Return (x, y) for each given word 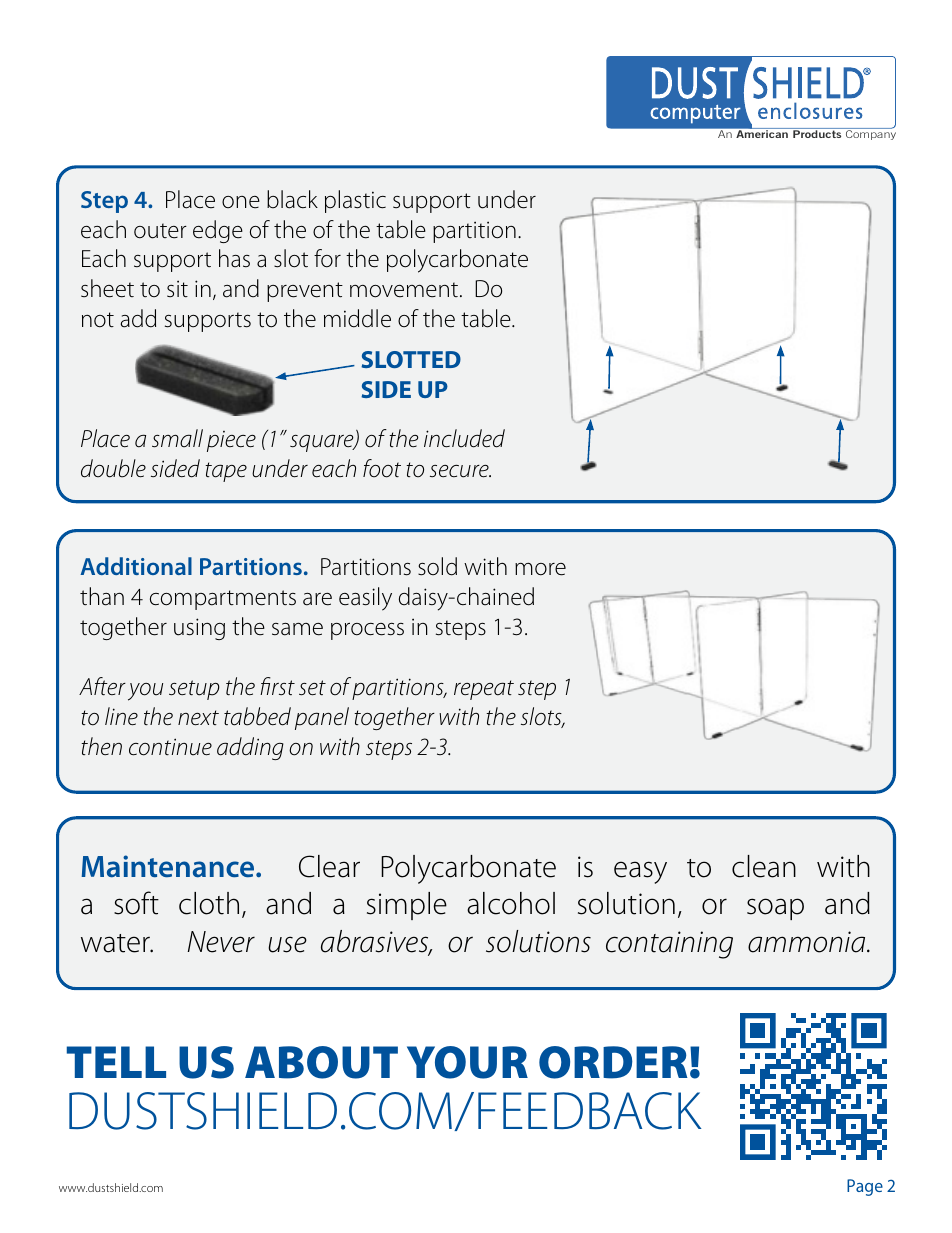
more (540, 569)
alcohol (511, 903)
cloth (209, 903)
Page (865, 1187)
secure (460, 471)
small (177, 438)
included (464, 438)
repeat (484, 690)
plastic (355, 201)
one (241, 202)
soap (775, 909)
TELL (116, 1062)
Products (817, 134)
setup (194, 690)
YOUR (467, 1062)
